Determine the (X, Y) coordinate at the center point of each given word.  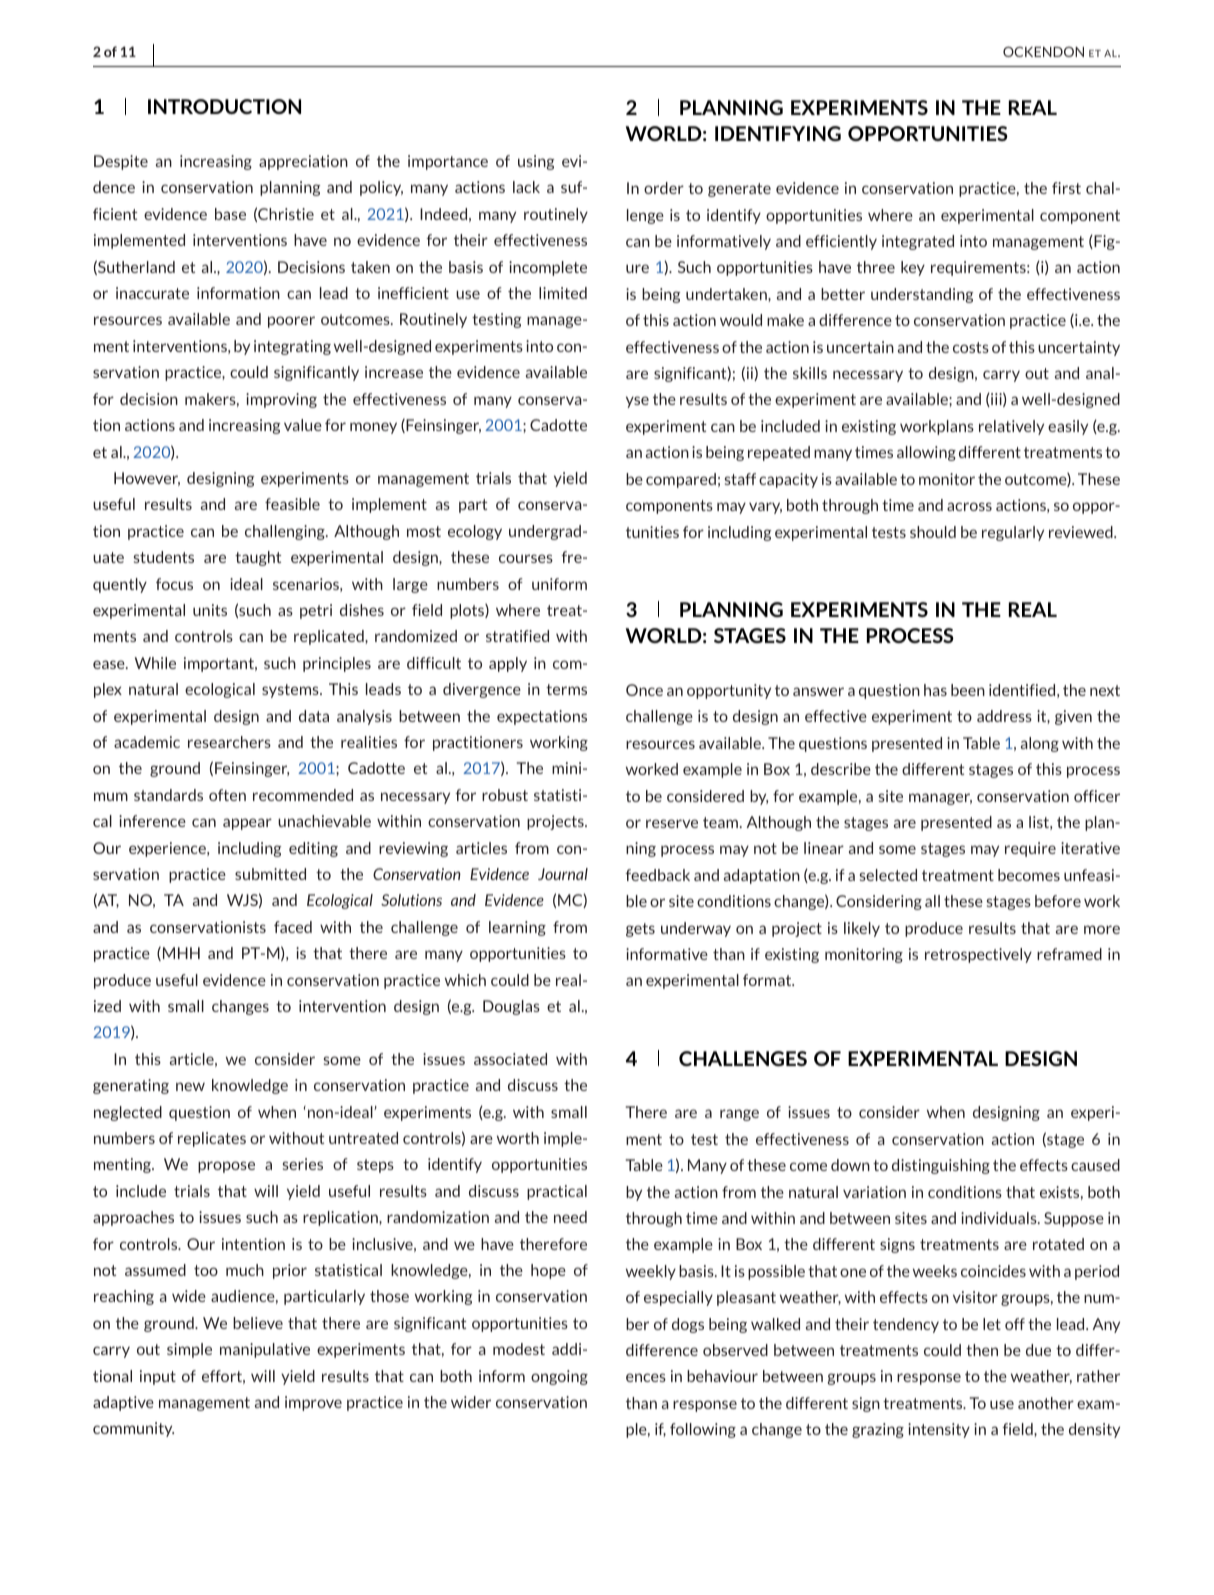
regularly (1013, 533)
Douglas (511, 1007)
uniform (559, 584)
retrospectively (978, 955)
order (664, 188)
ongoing (559, 1377)
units (210, 610)
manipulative (265, 1350)
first (1066, 188)
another (1046, 1403)
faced (293, 927)
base (230, 214)
